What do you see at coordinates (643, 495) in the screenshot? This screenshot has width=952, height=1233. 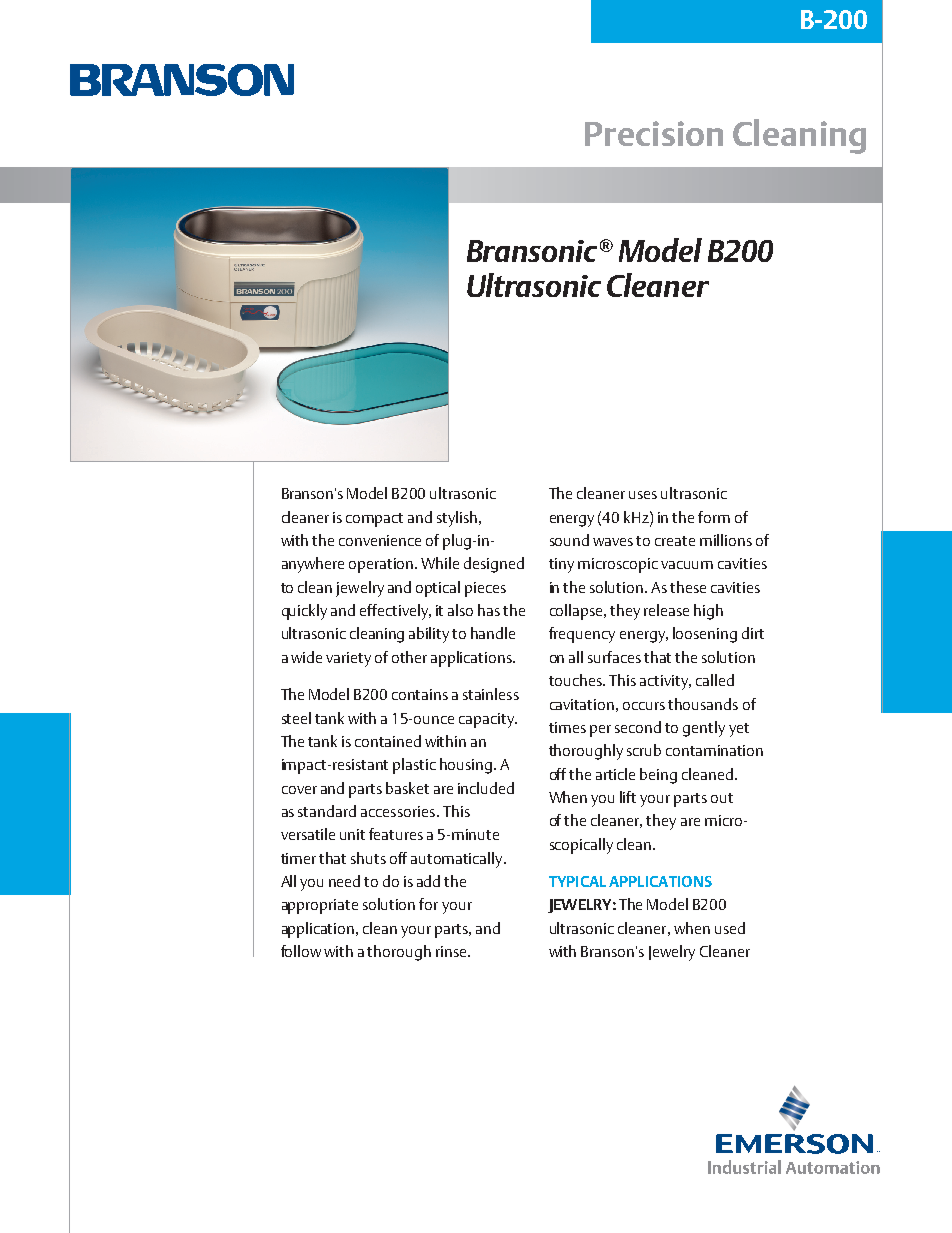 I see `uses` at bounding box center [643, 495].
